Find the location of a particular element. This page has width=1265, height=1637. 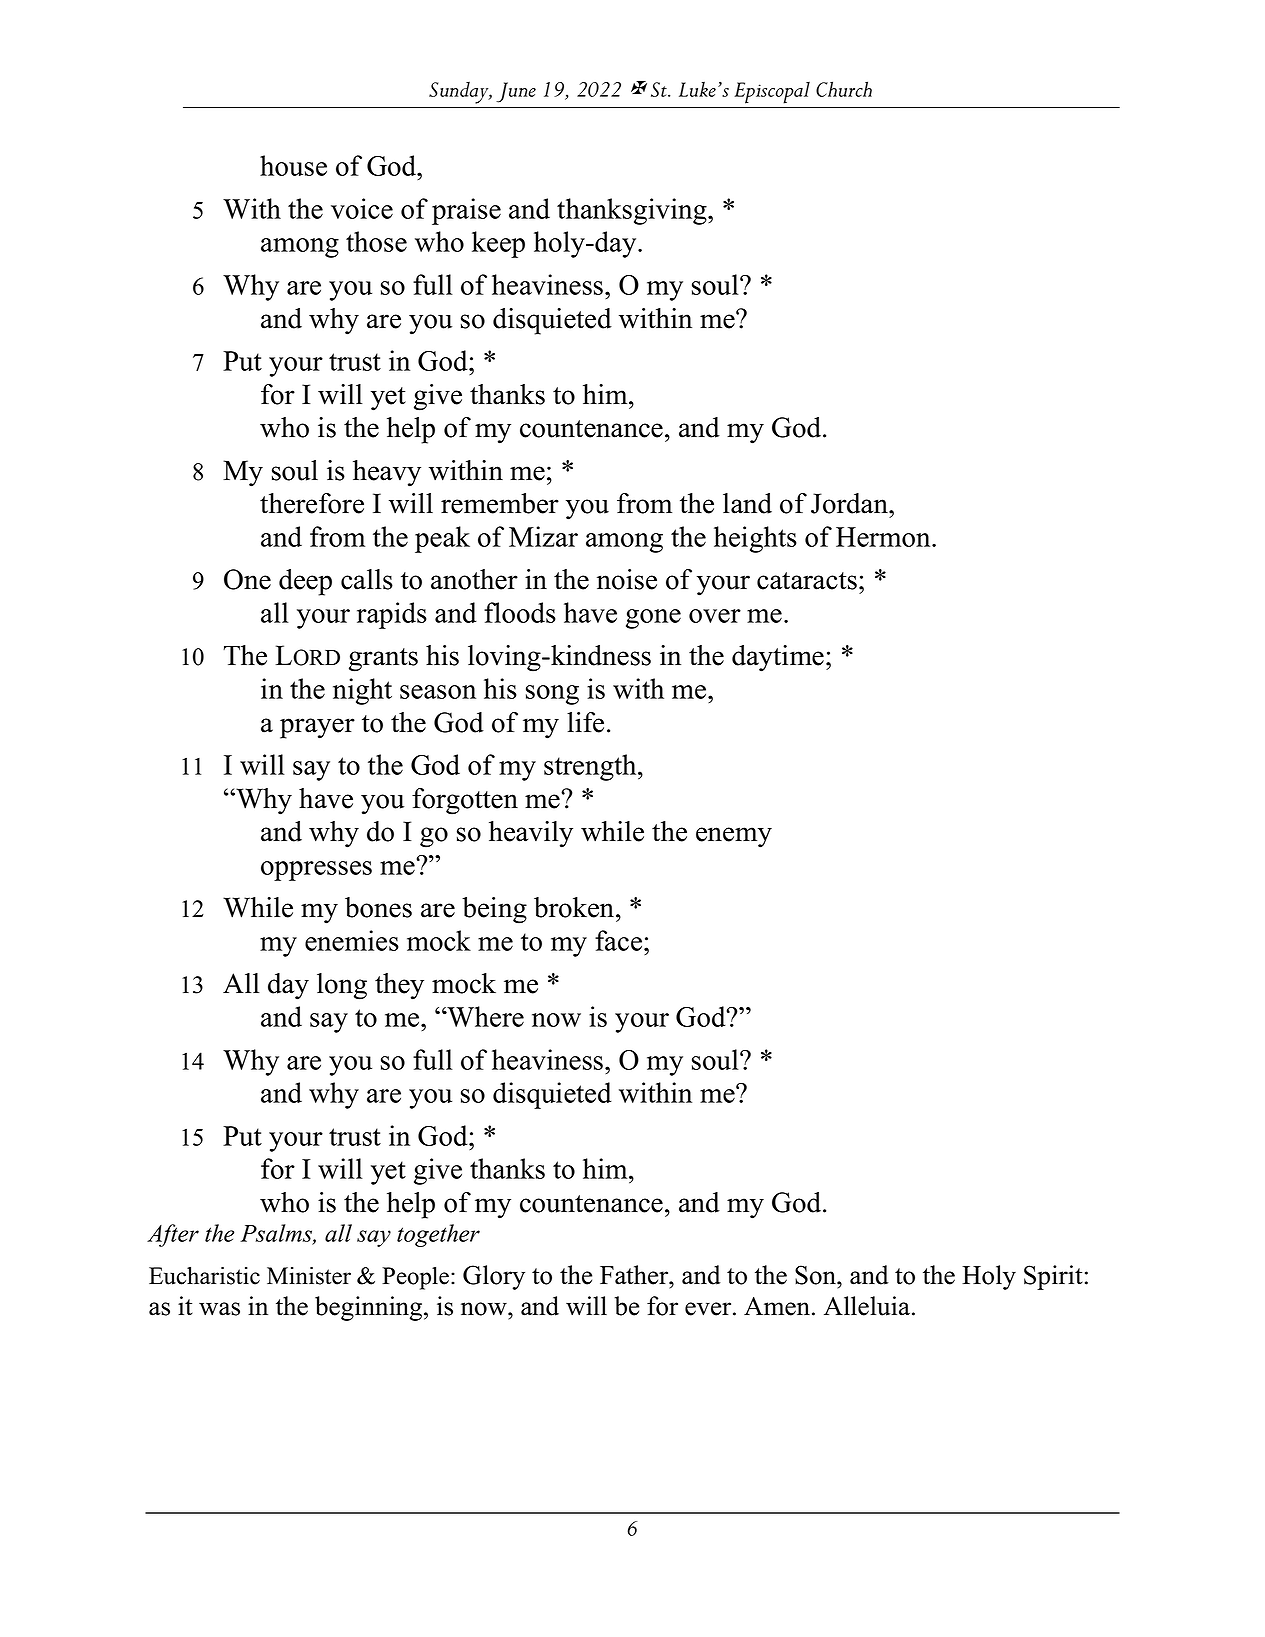

Hermon is located at coordinates (884, 537).
